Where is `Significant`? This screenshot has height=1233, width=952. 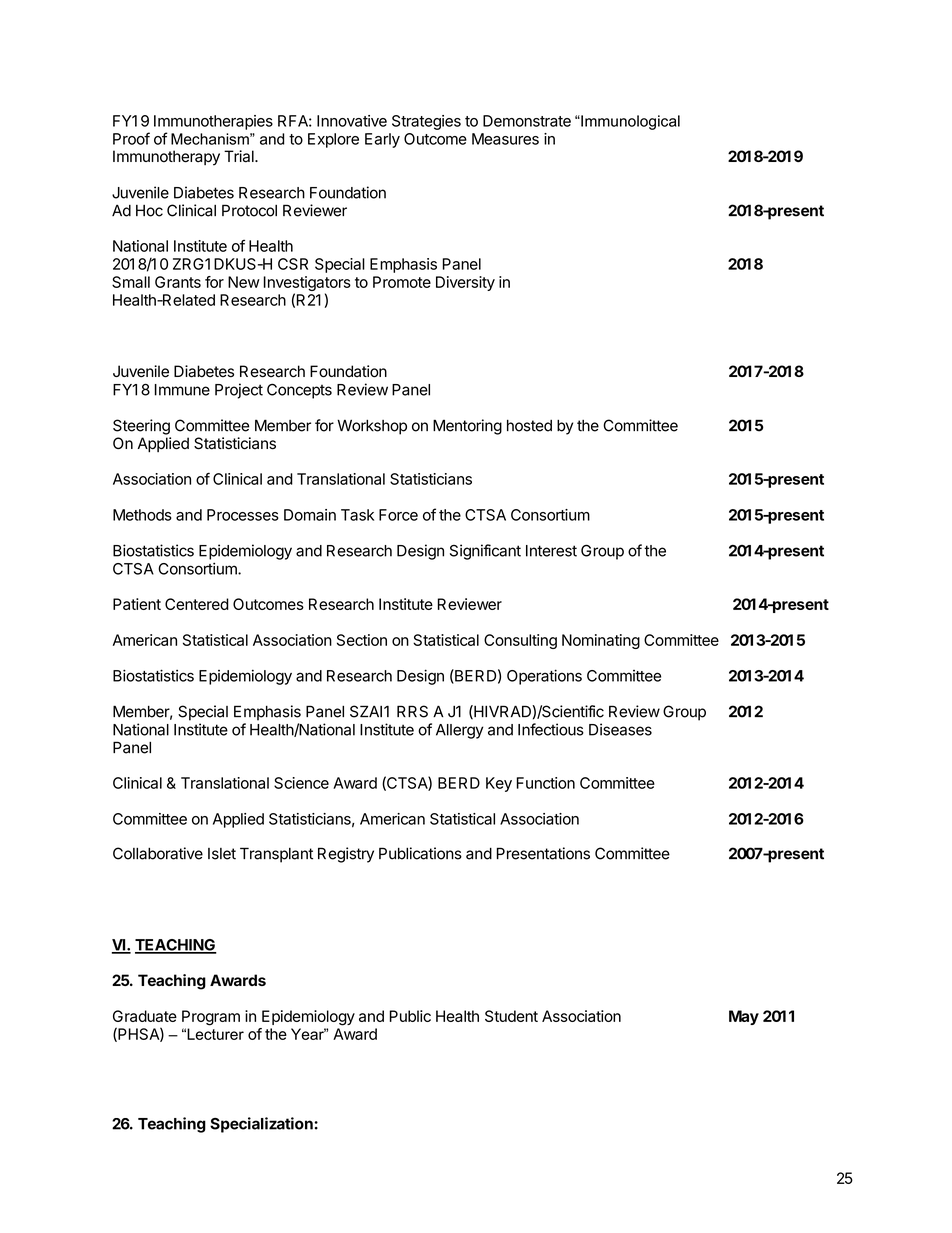 Significant is located at coordinates (485, 552).
